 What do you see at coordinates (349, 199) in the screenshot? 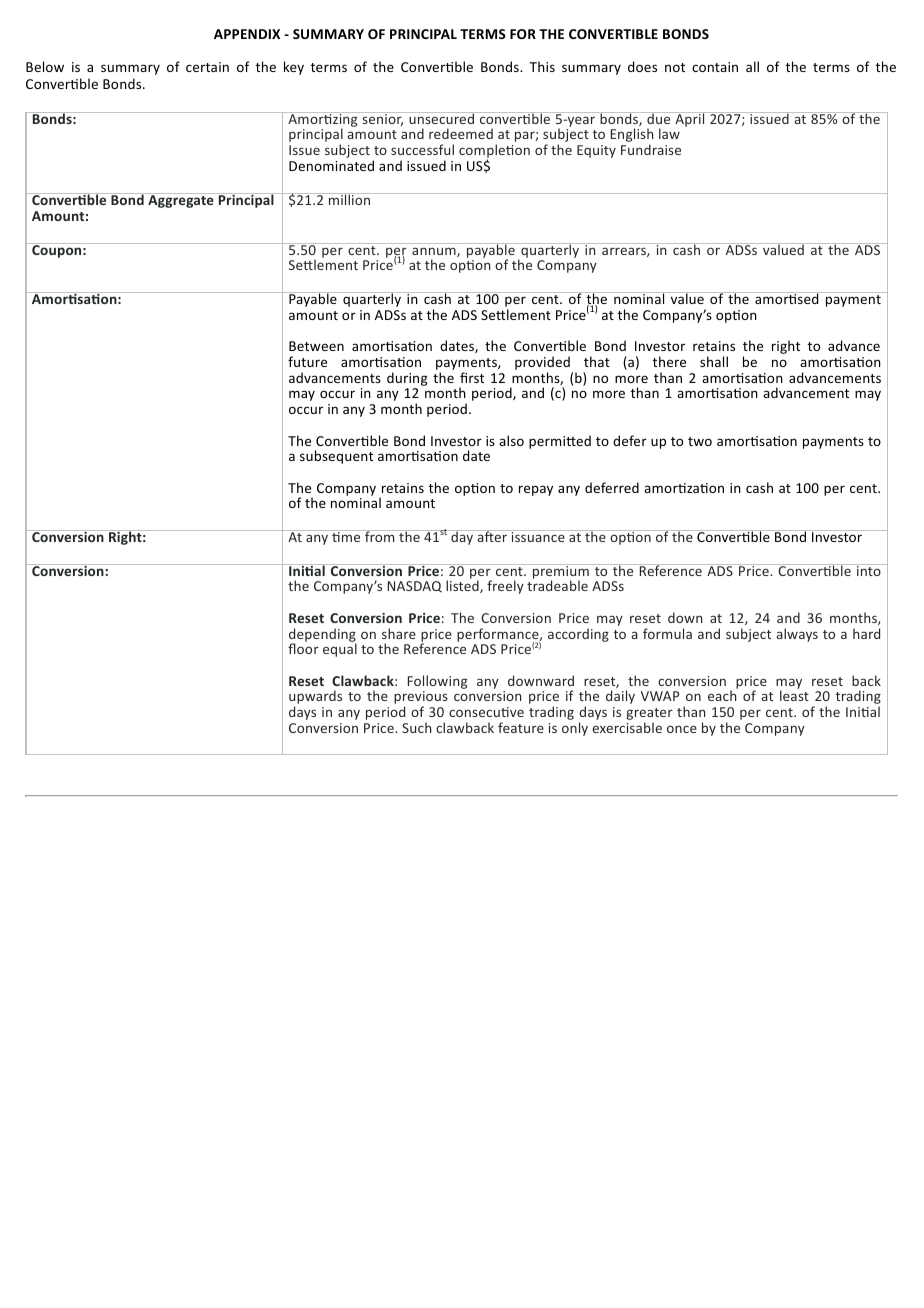
I see `million` at bounding box center [349, 199].
